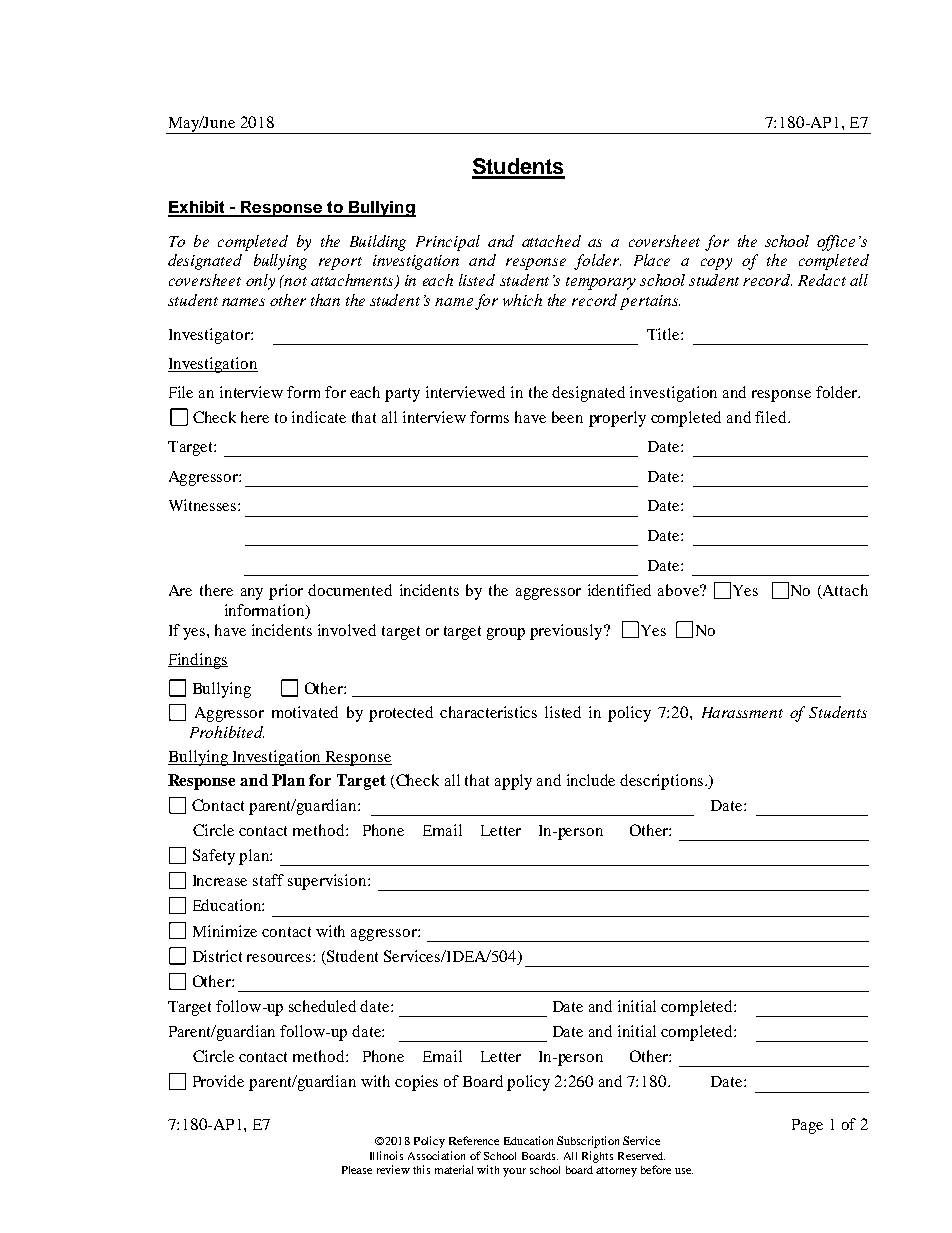  I want to click on Please, so click(357, 1170).
